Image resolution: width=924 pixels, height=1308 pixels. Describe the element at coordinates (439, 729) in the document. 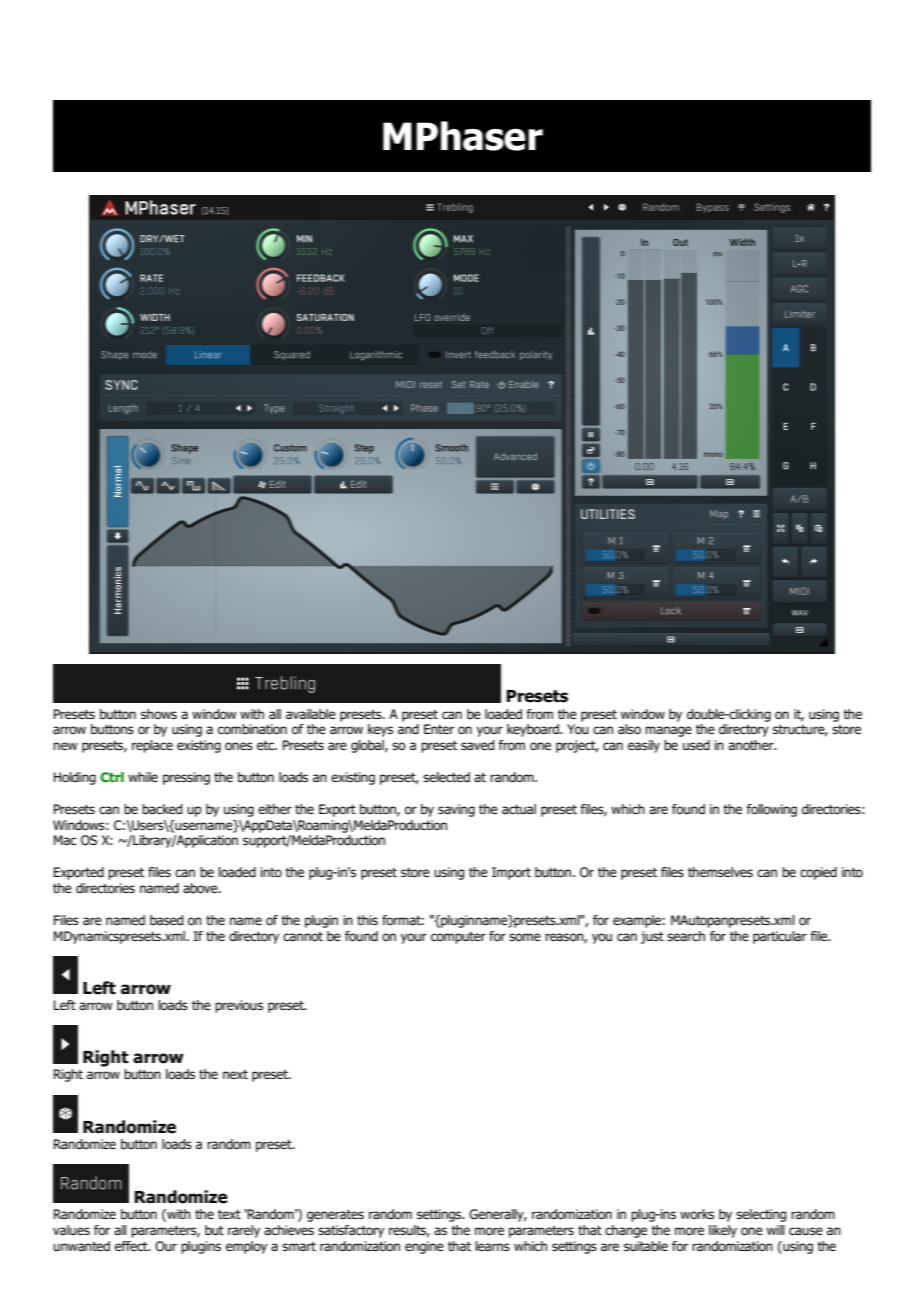

I see `Enter` at that location.
